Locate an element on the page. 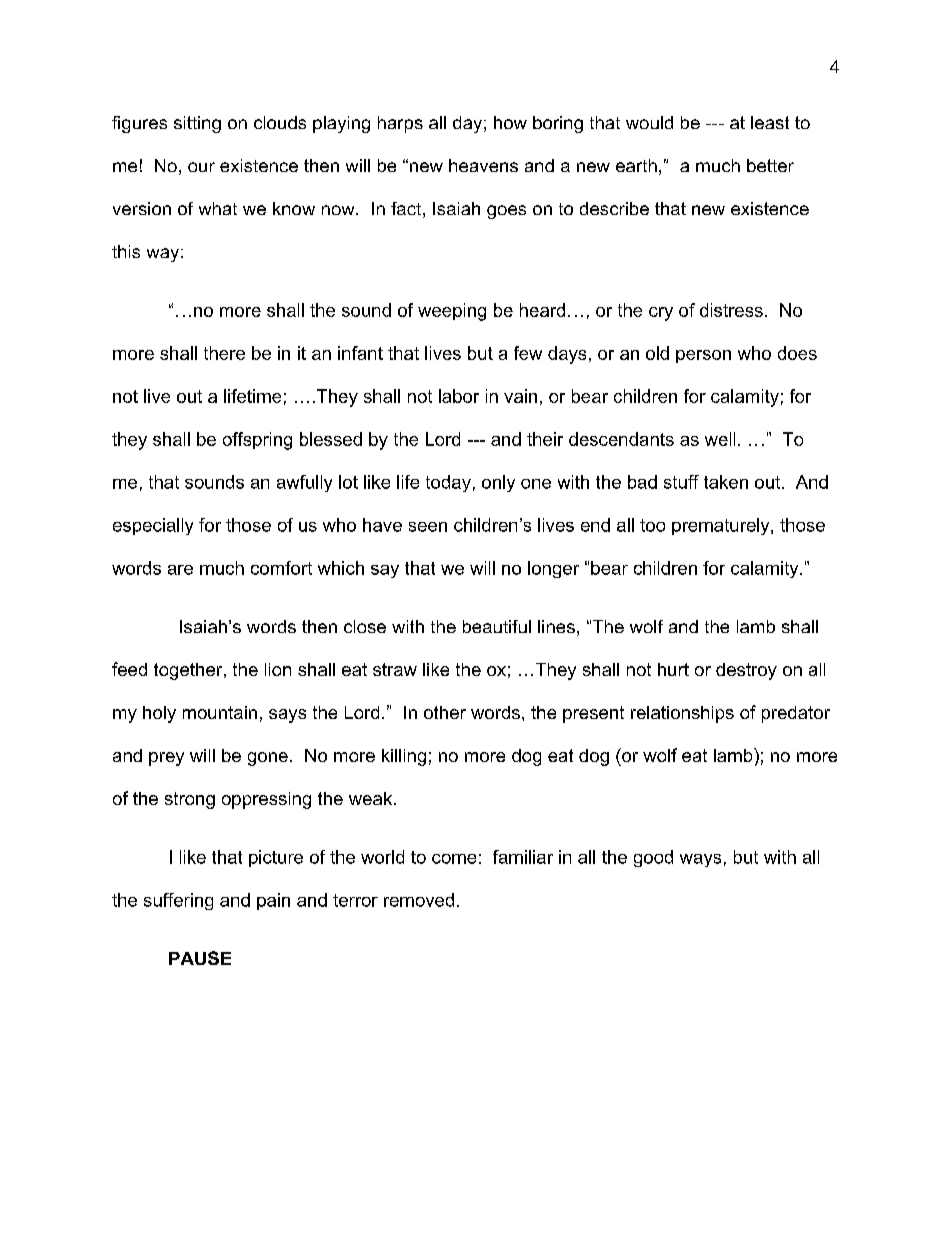 The height and width of the page is (1233, 952). killing is located at coordinates (404, 757).
